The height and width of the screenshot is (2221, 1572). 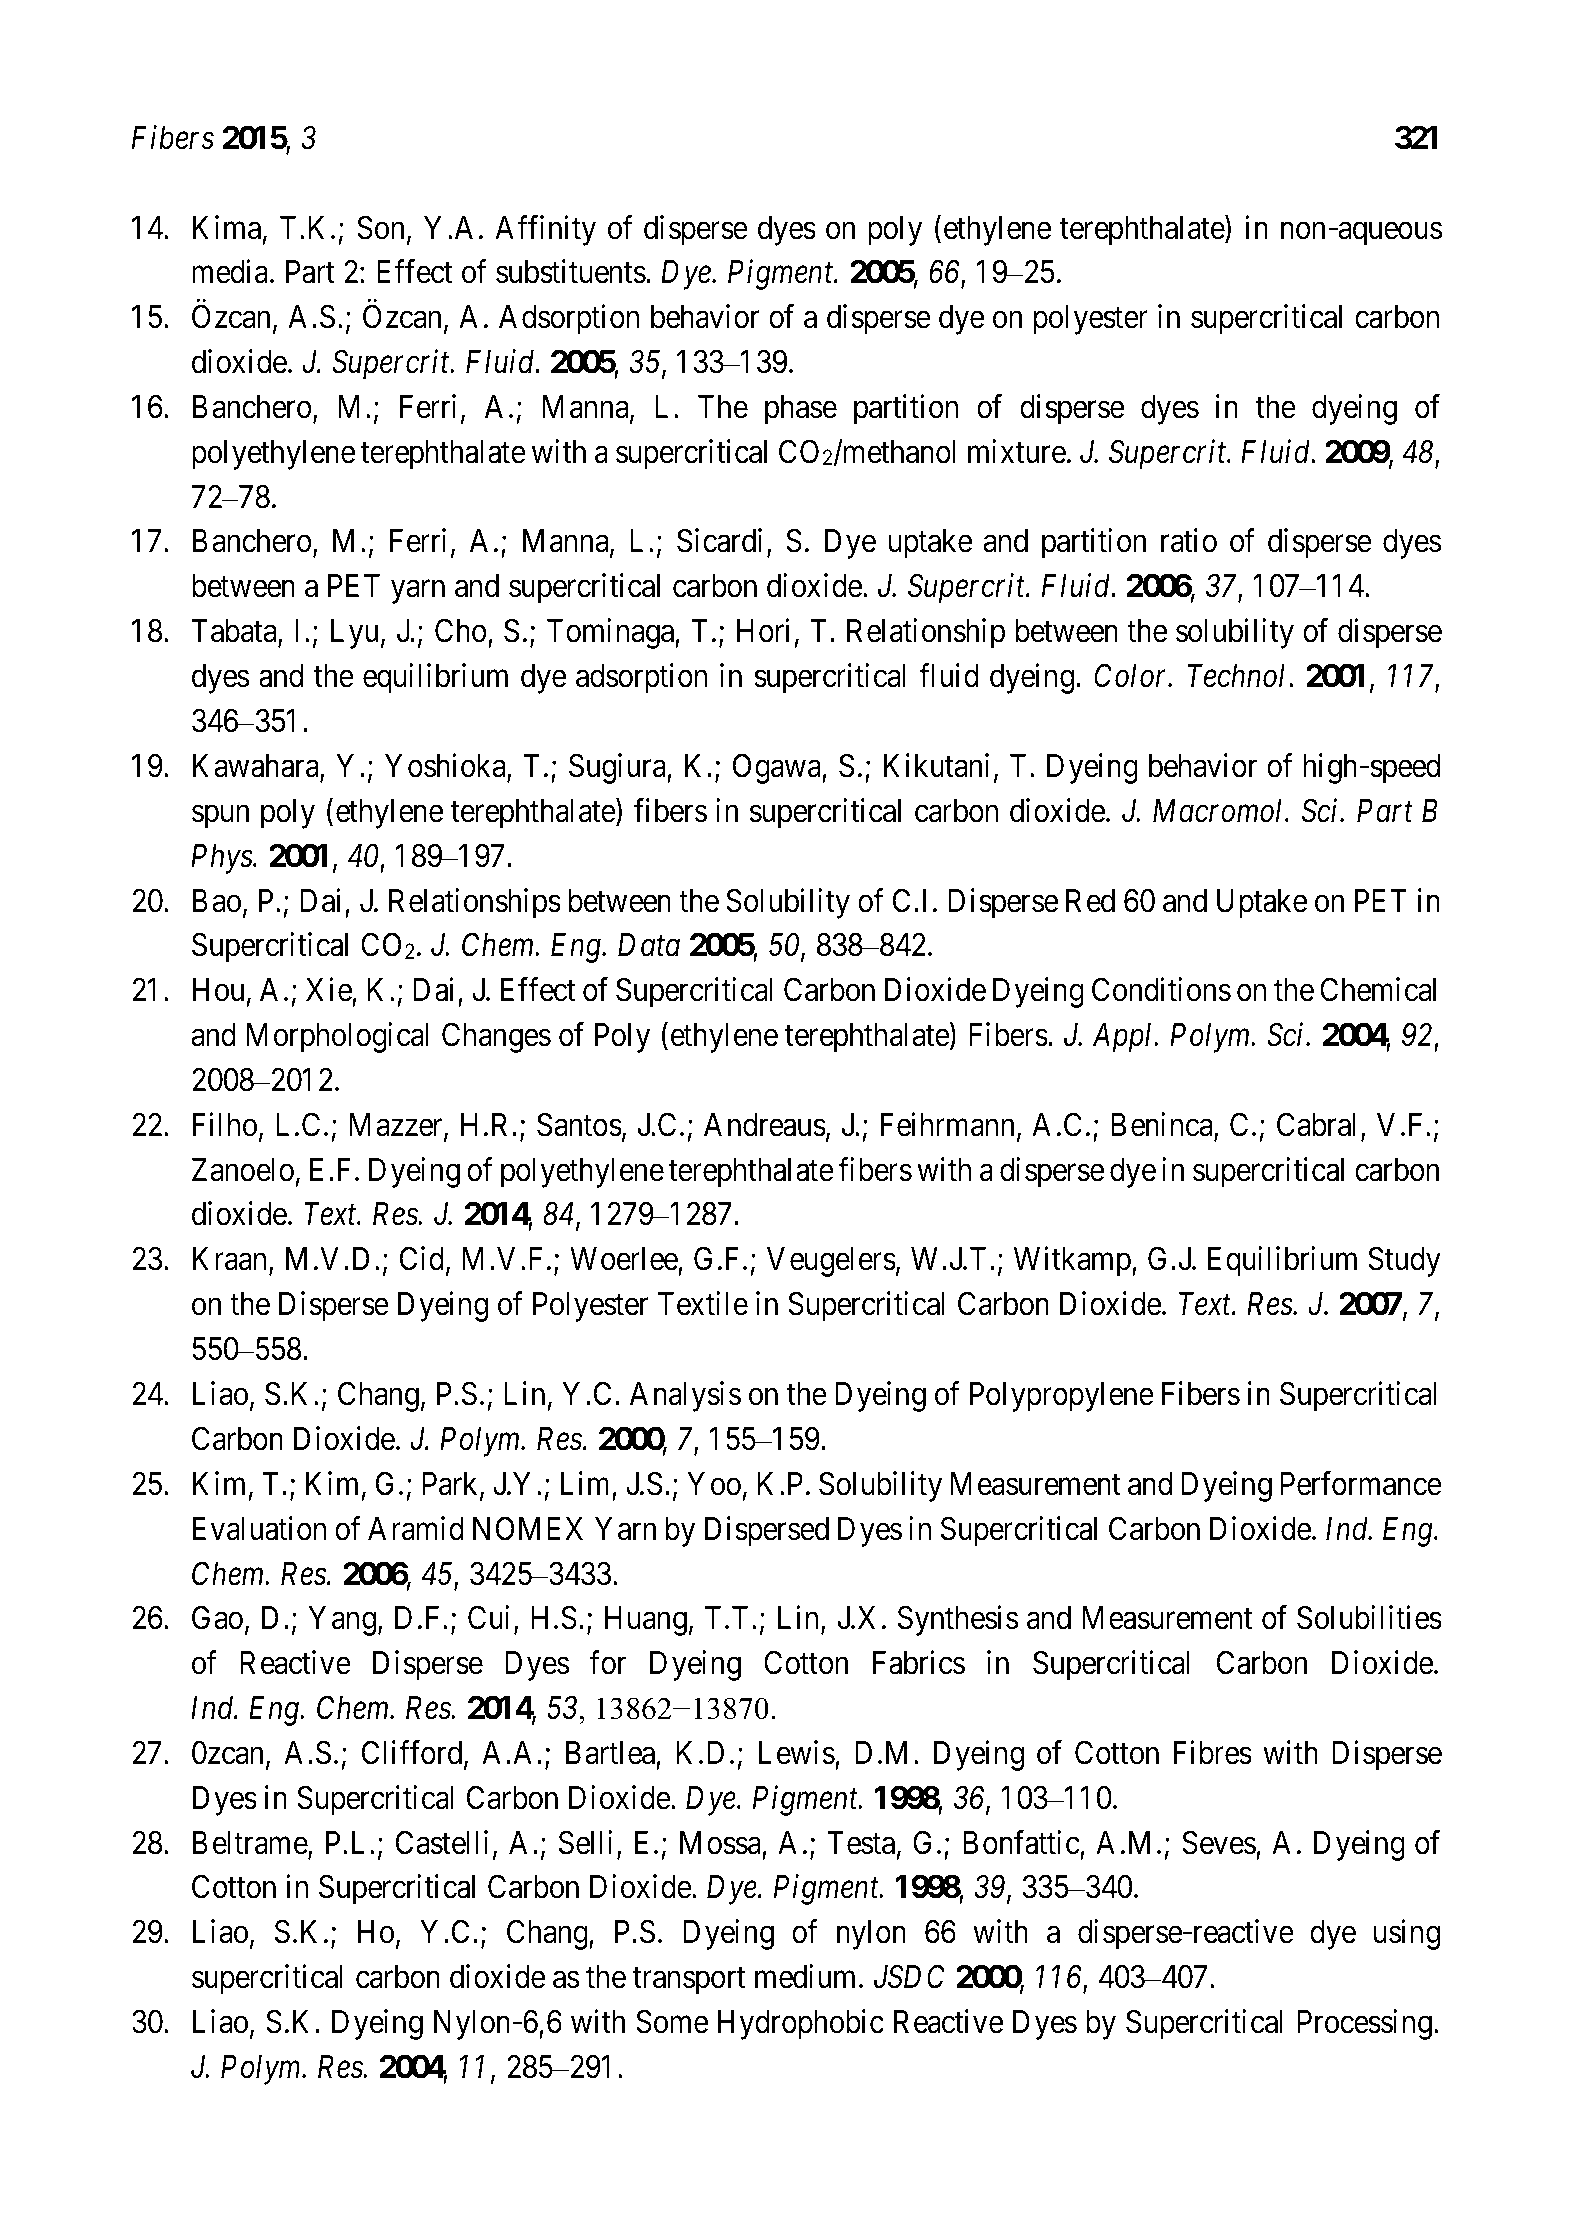 What do you see at coordinates (416, 1528) in the screenshot?
I see `Aramid` at bounding box center [416, 1528].
